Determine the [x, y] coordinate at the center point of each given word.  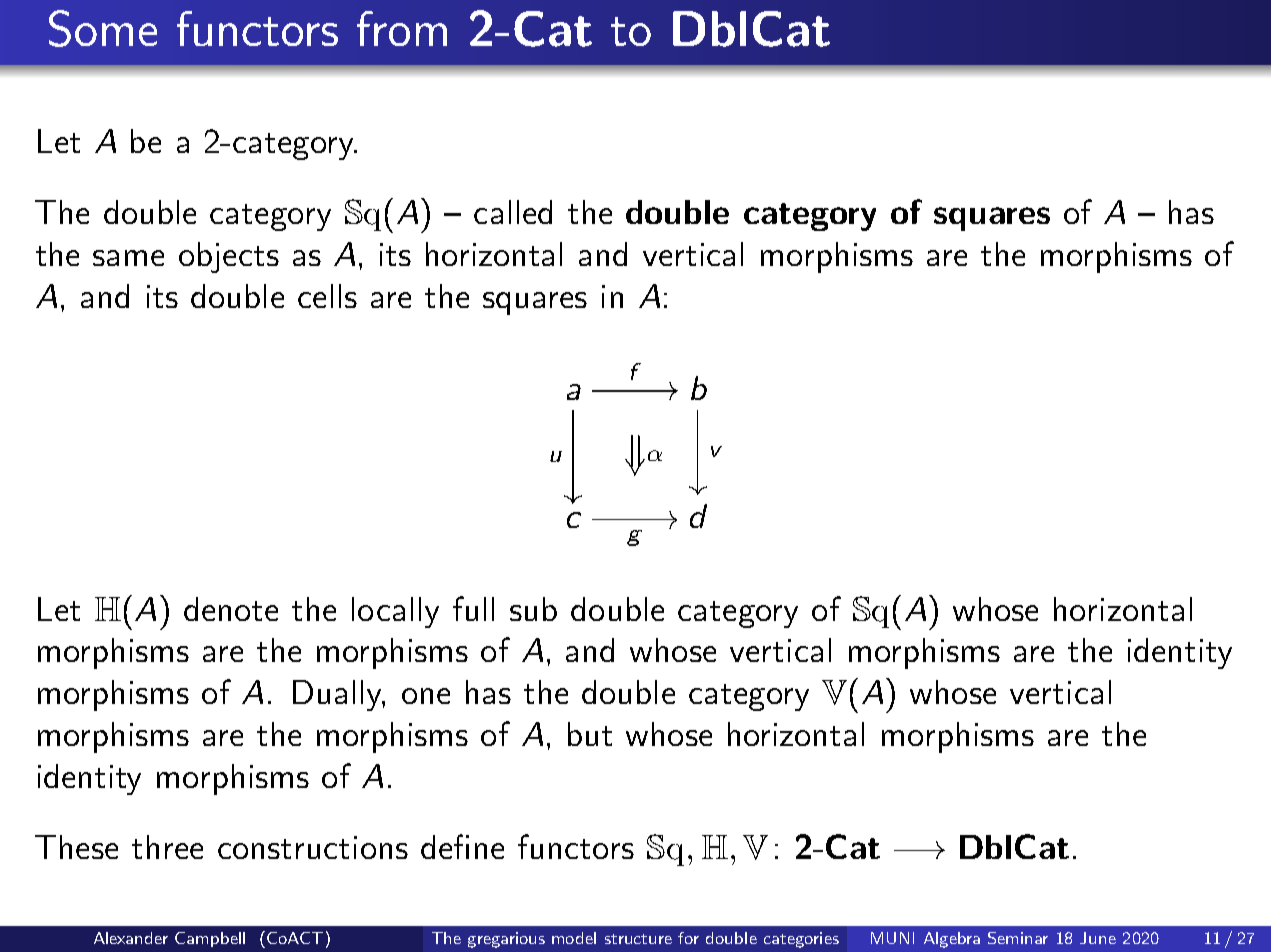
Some [103, 28]
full [473, 608]
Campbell [210, 939]
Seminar [1018, 938]
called [513, 212]
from [402, 28]
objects [229, 257]
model [574, 938]
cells [327, 296]
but [590, 734]
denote [231, 609]
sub [533, 609]
